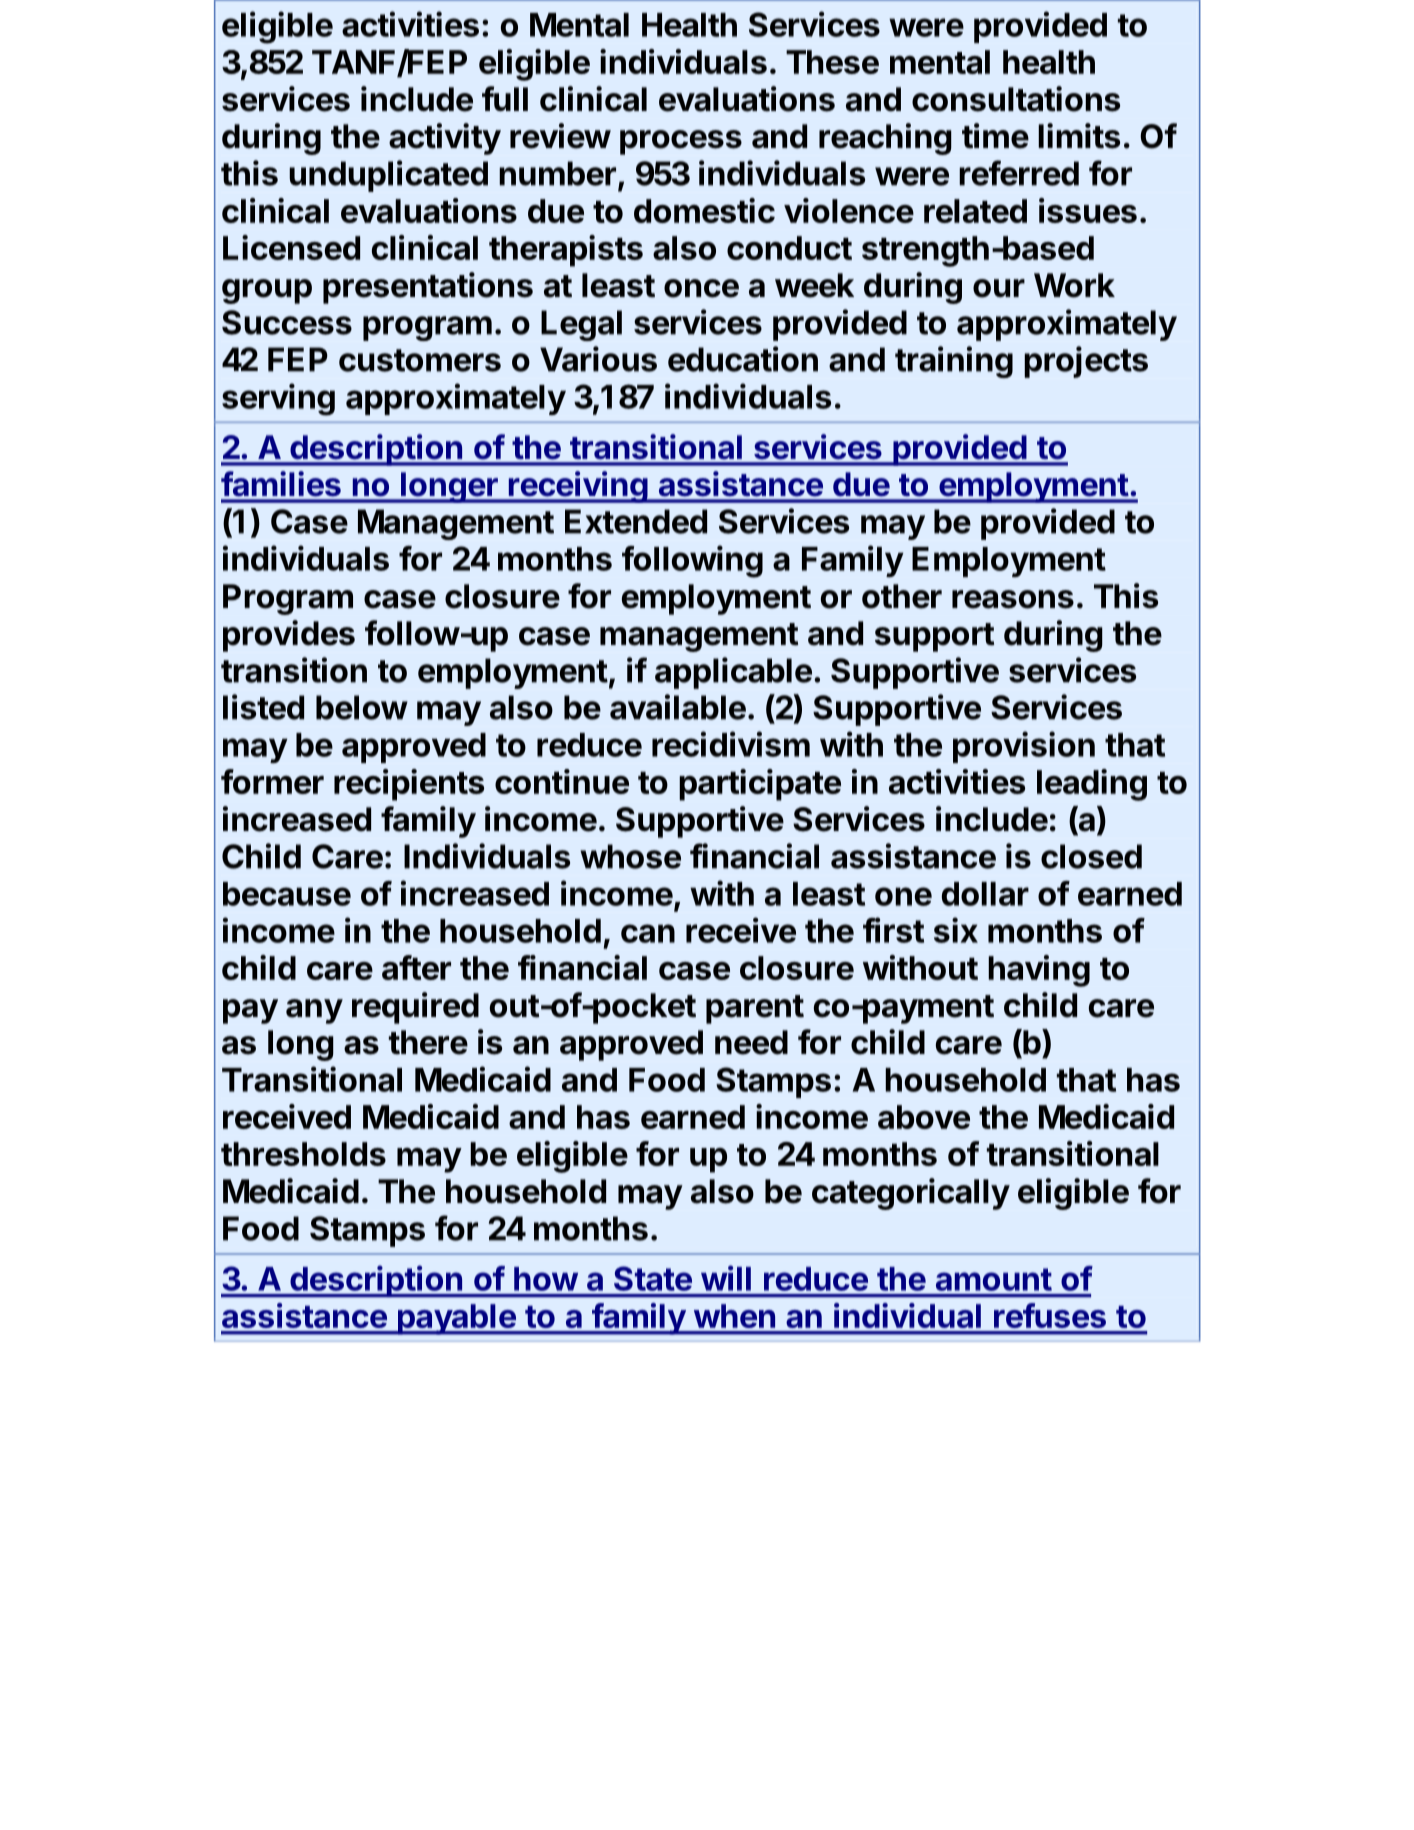 The image size is (1414, 1830). What do you see at coordinates (445, 139) in the screenshot?
I see `activity` at bounding box center [445, 139].
